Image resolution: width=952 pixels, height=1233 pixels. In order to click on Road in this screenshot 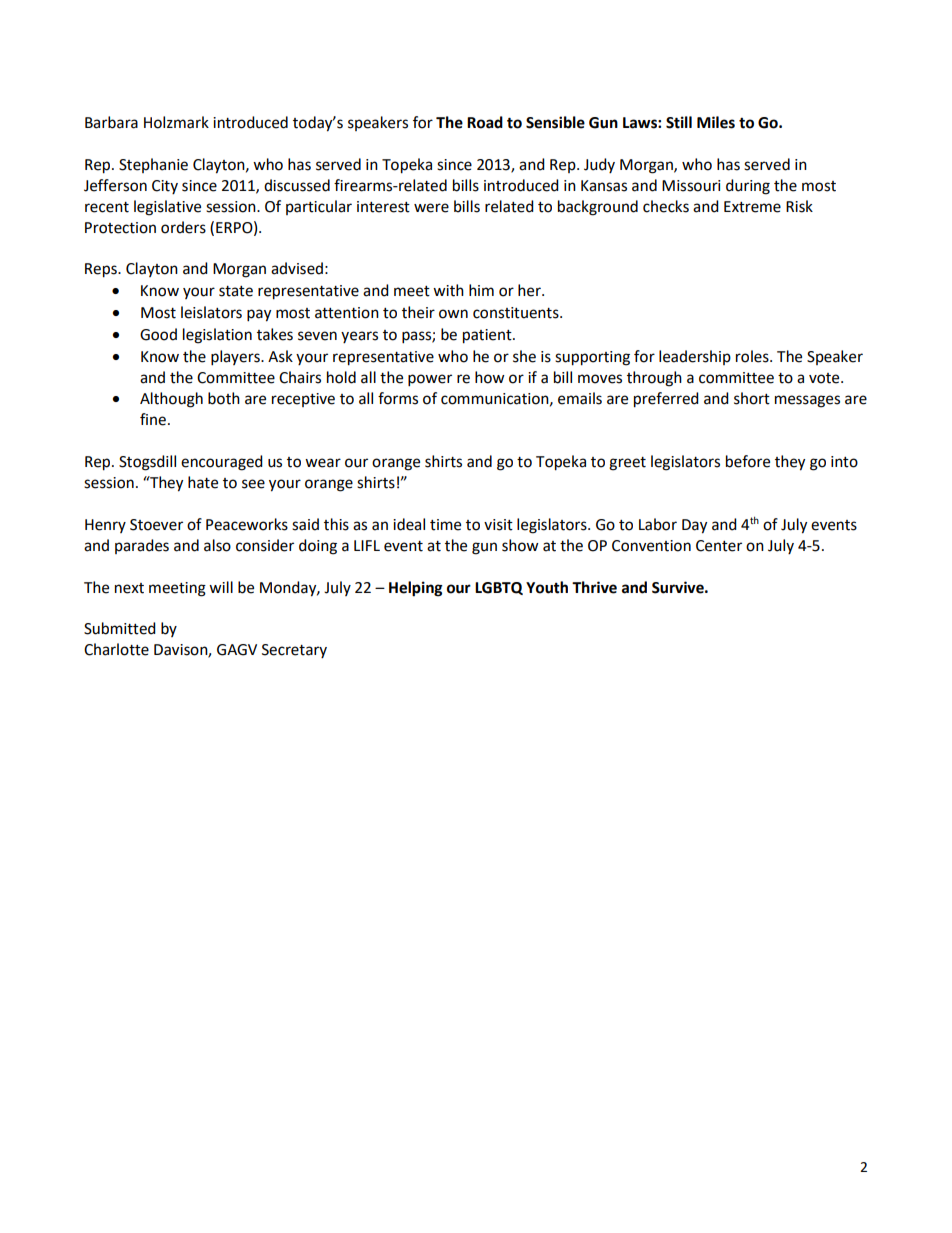, I will do `click(485, 122)`.
